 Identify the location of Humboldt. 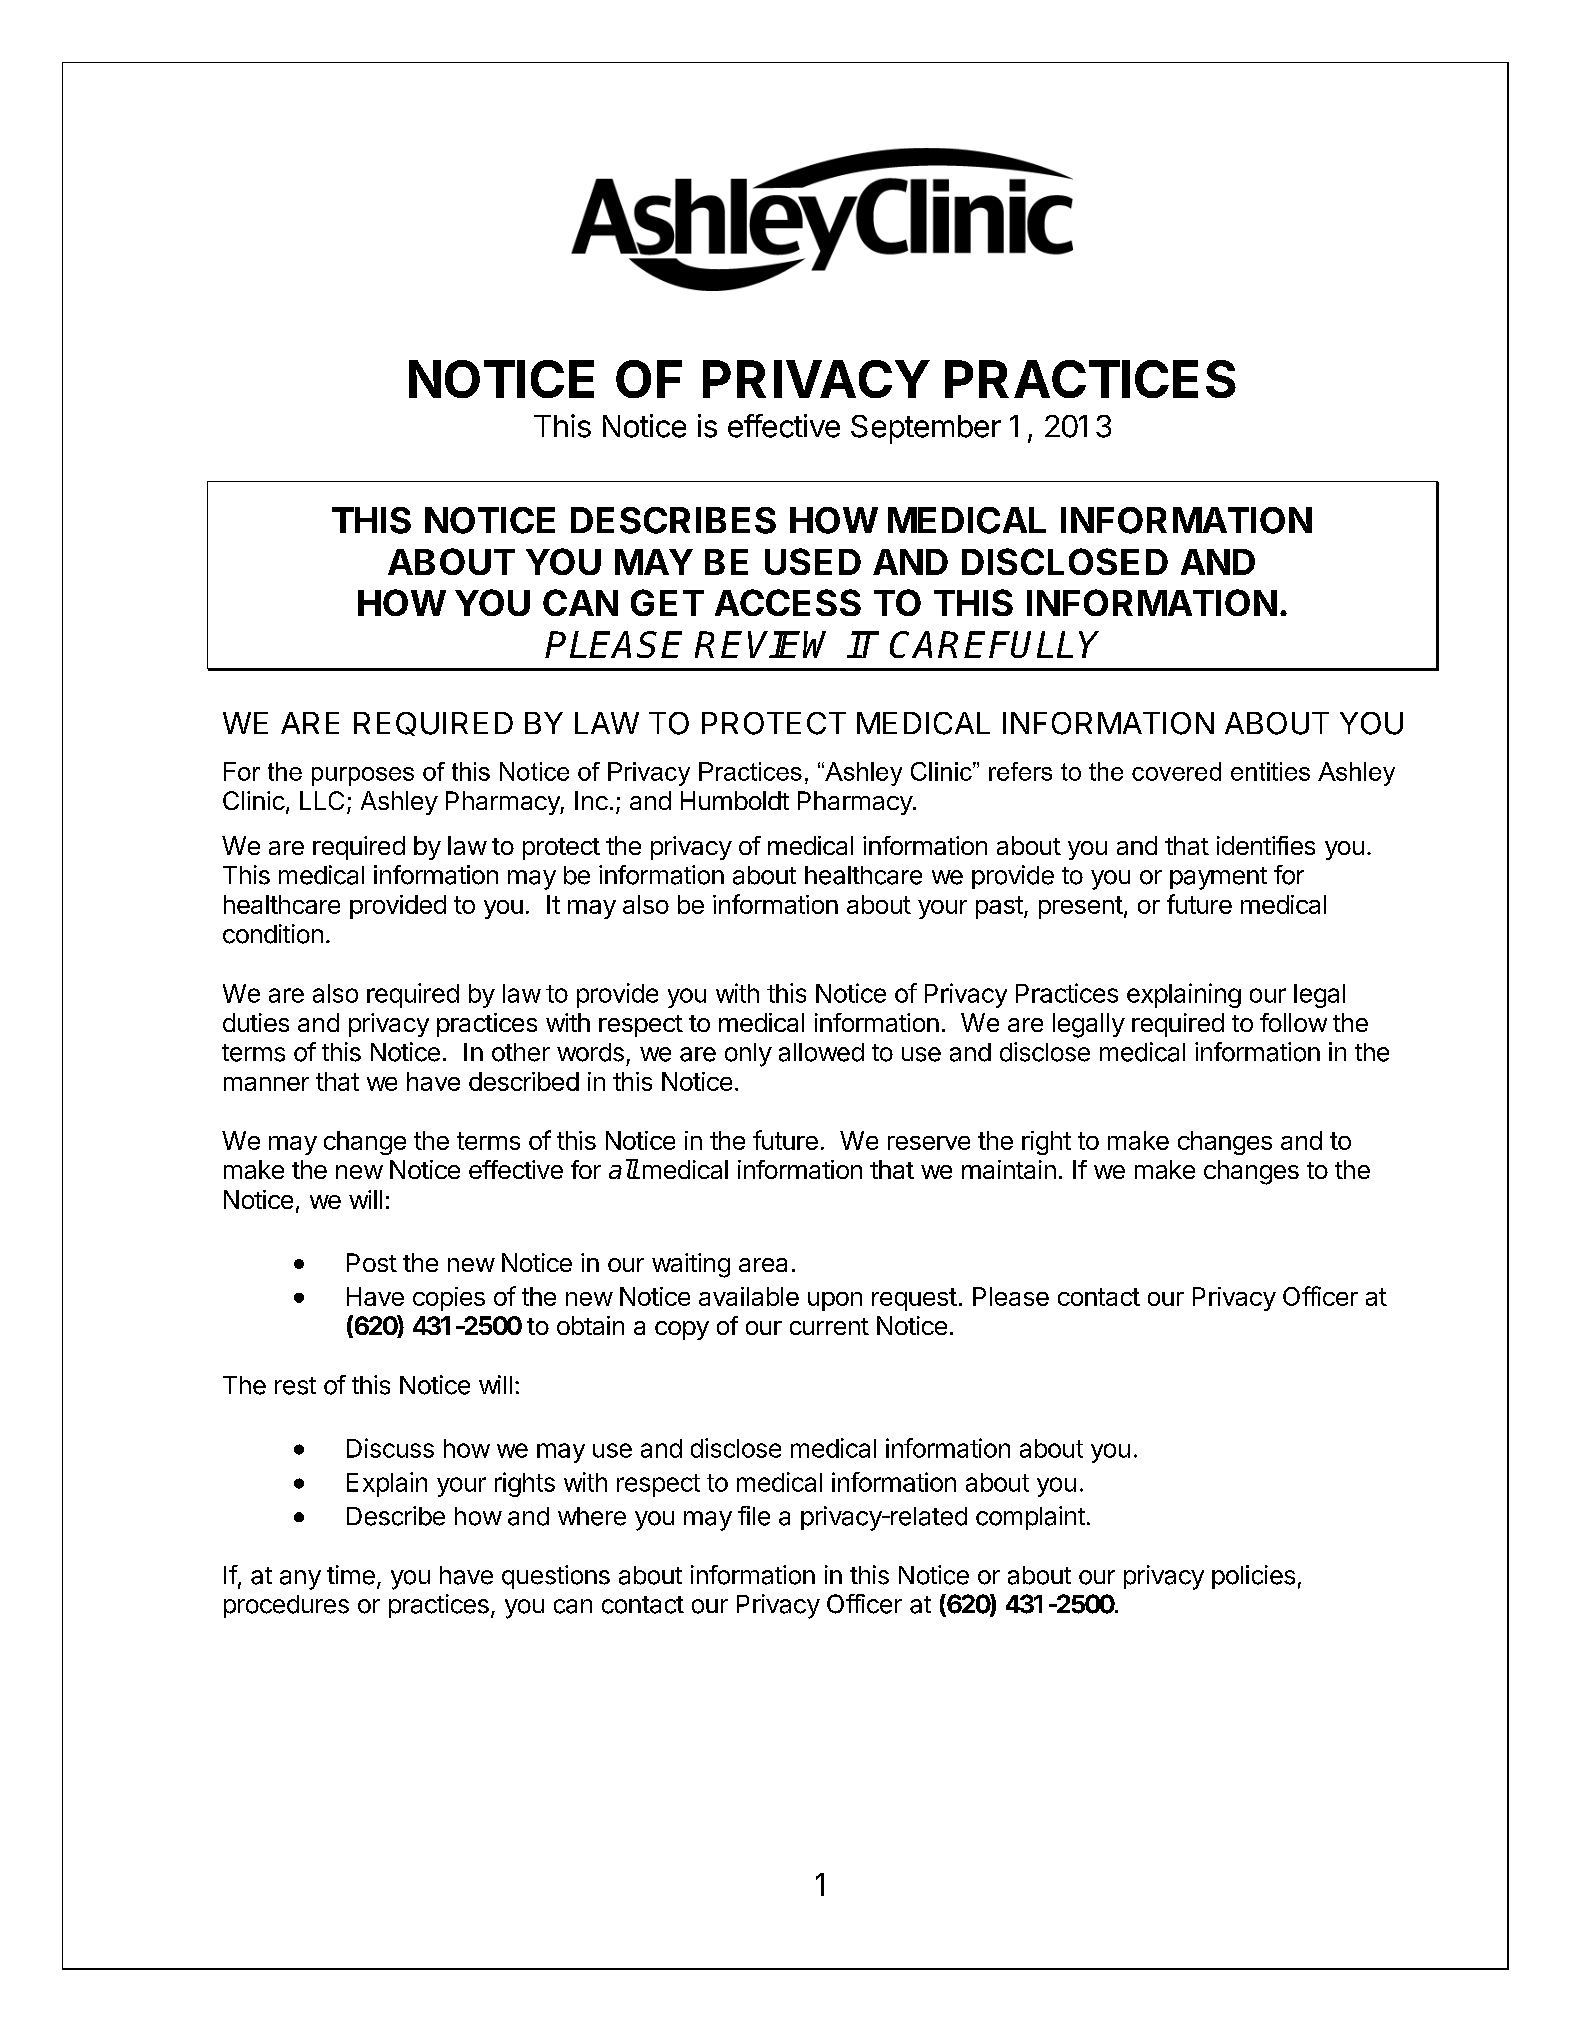
(735, 800).
